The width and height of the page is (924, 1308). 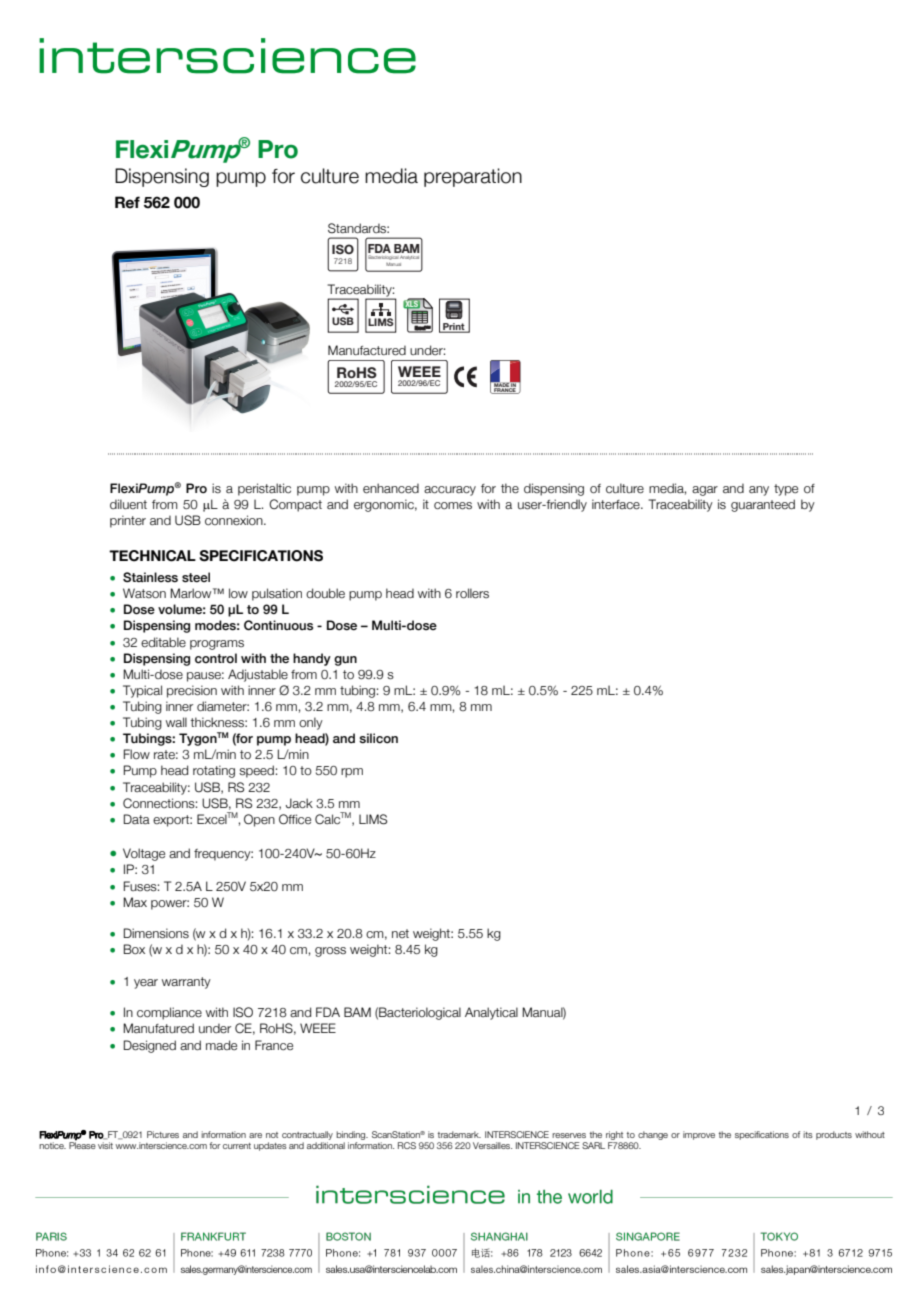 I want to click on improve, so click(x=699, y=1135).
